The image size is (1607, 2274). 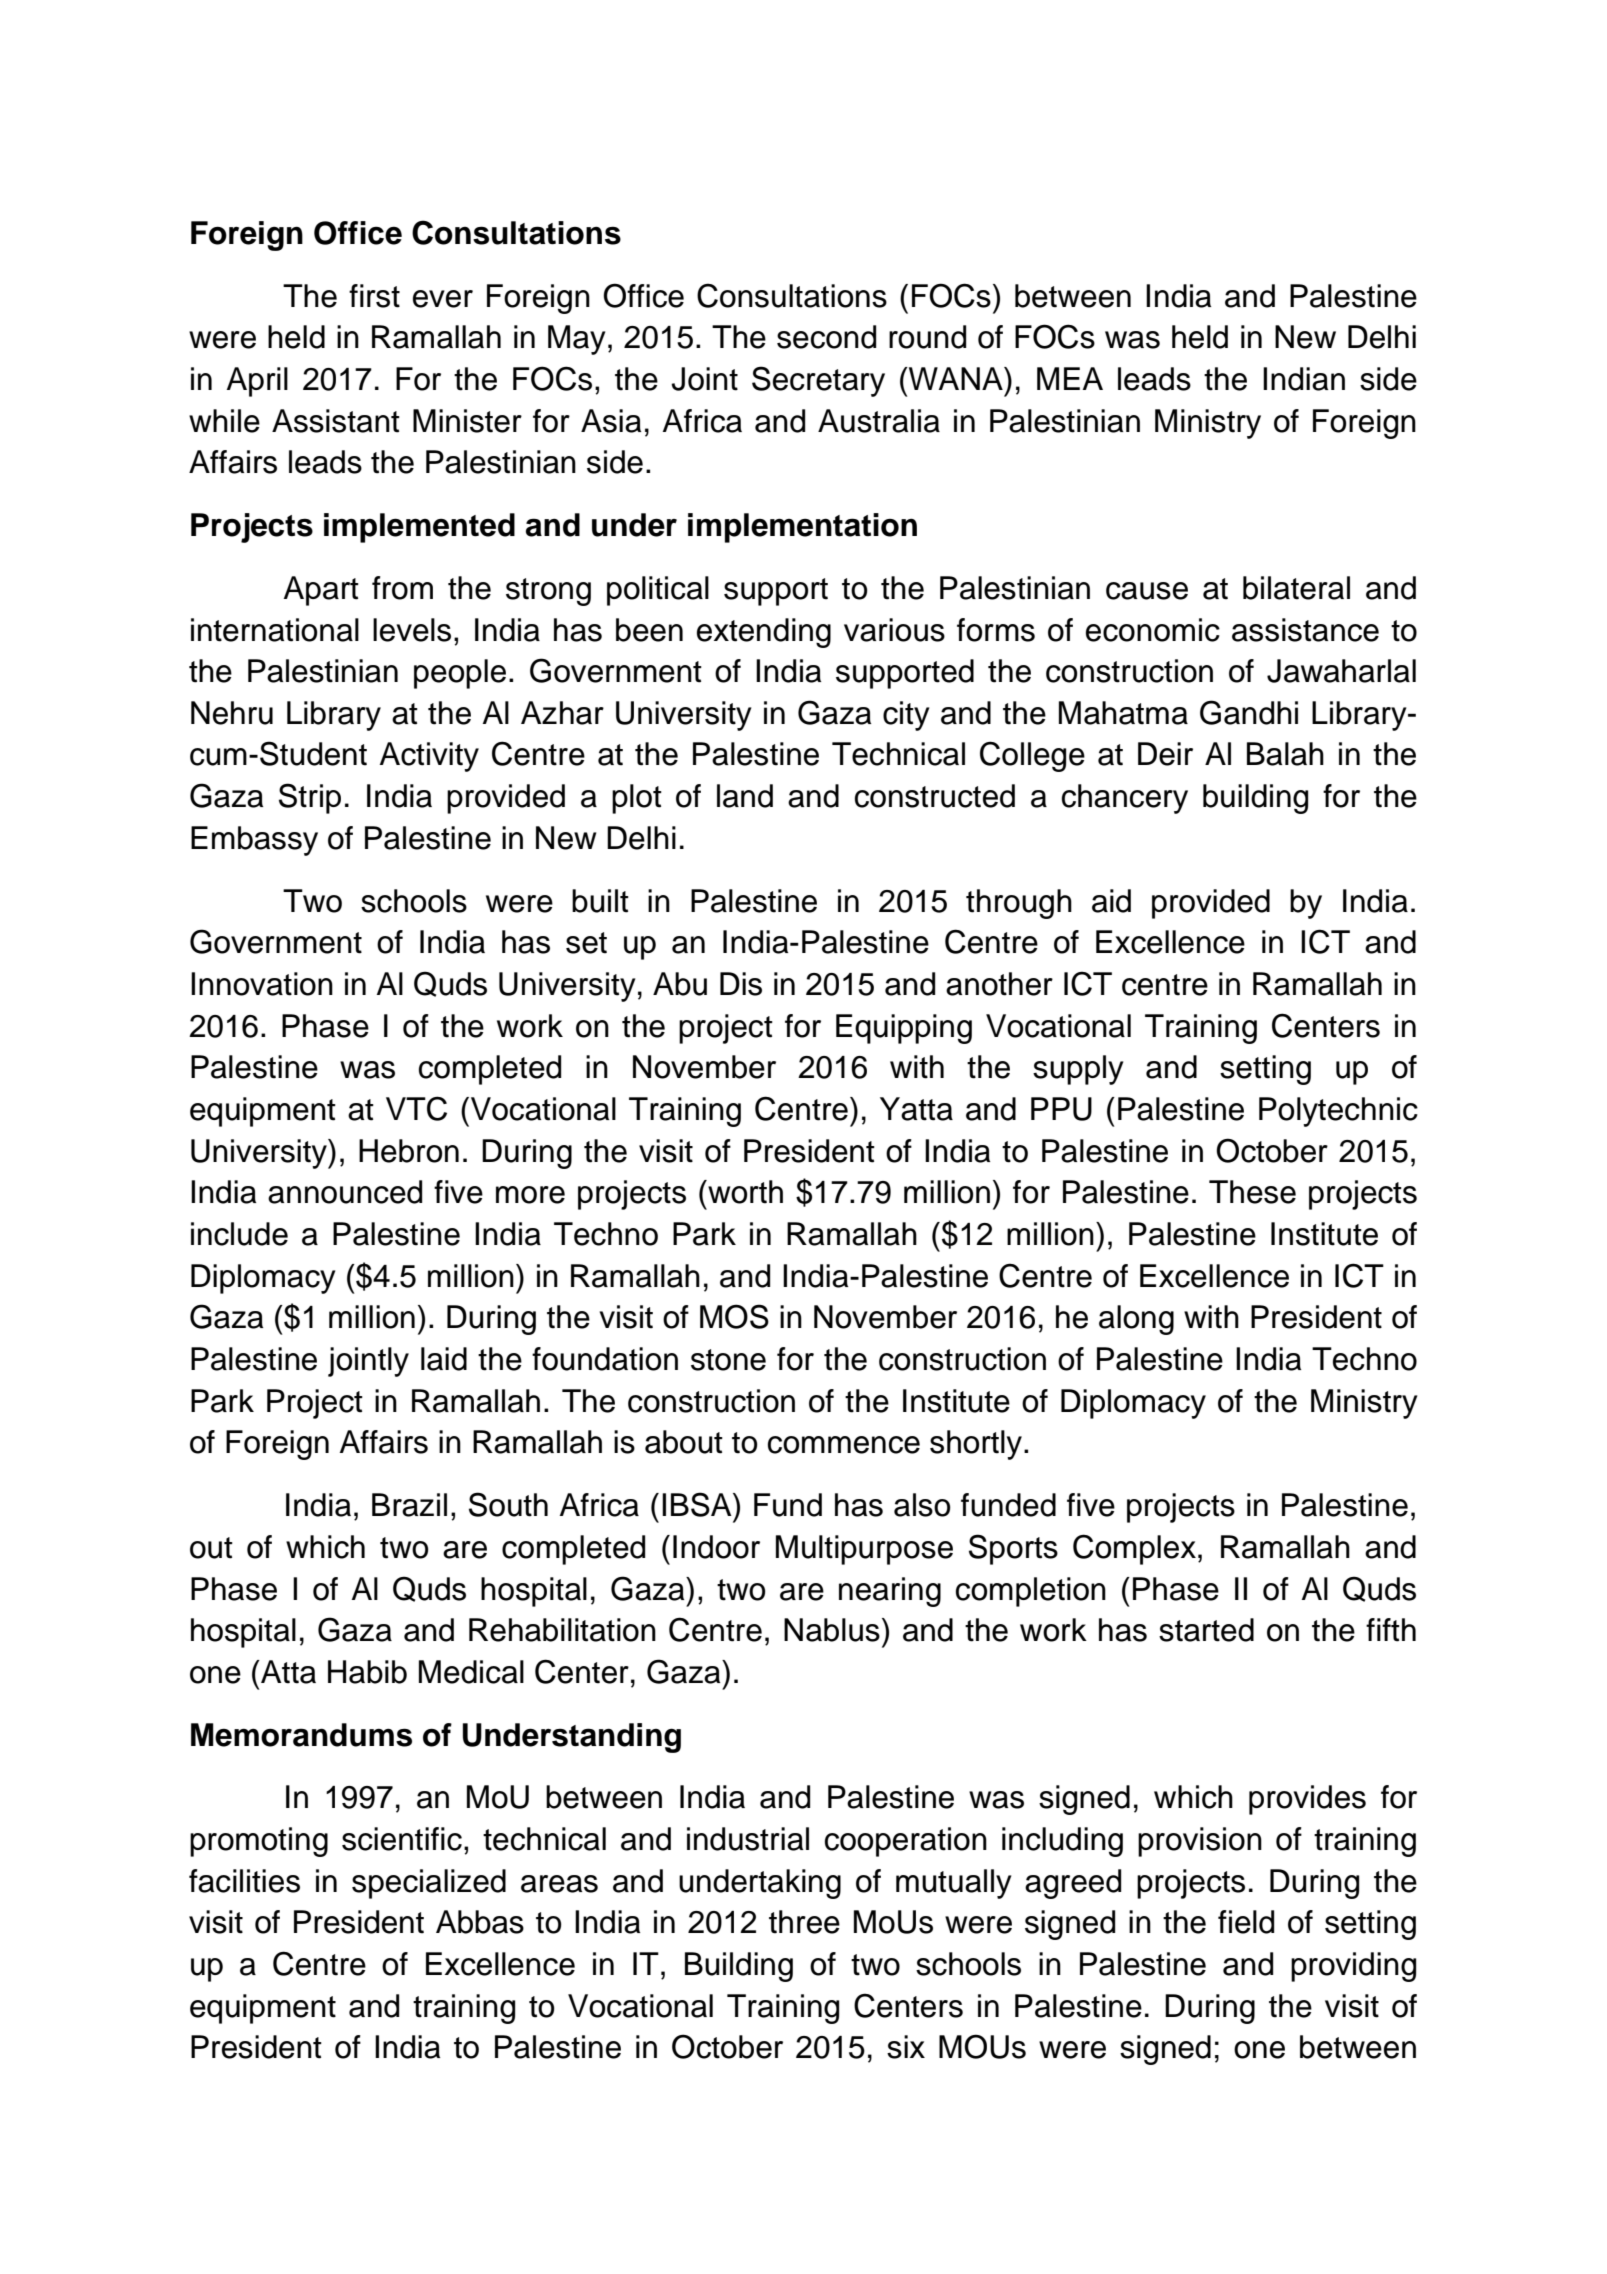 I want to click on Abbas, so click(x=480, y=1922).
